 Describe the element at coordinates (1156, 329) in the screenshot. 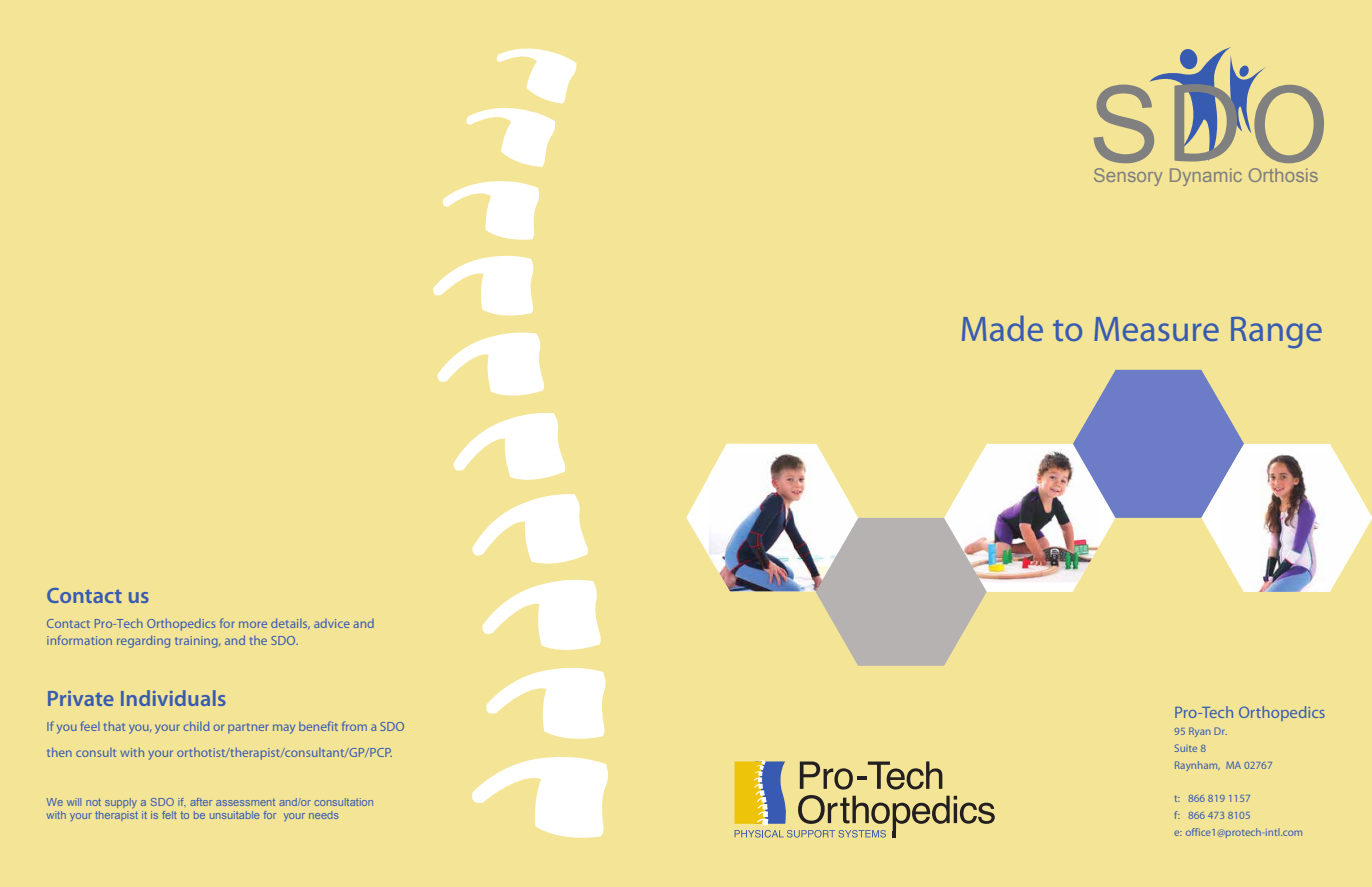

I see `Measure` at that location.
